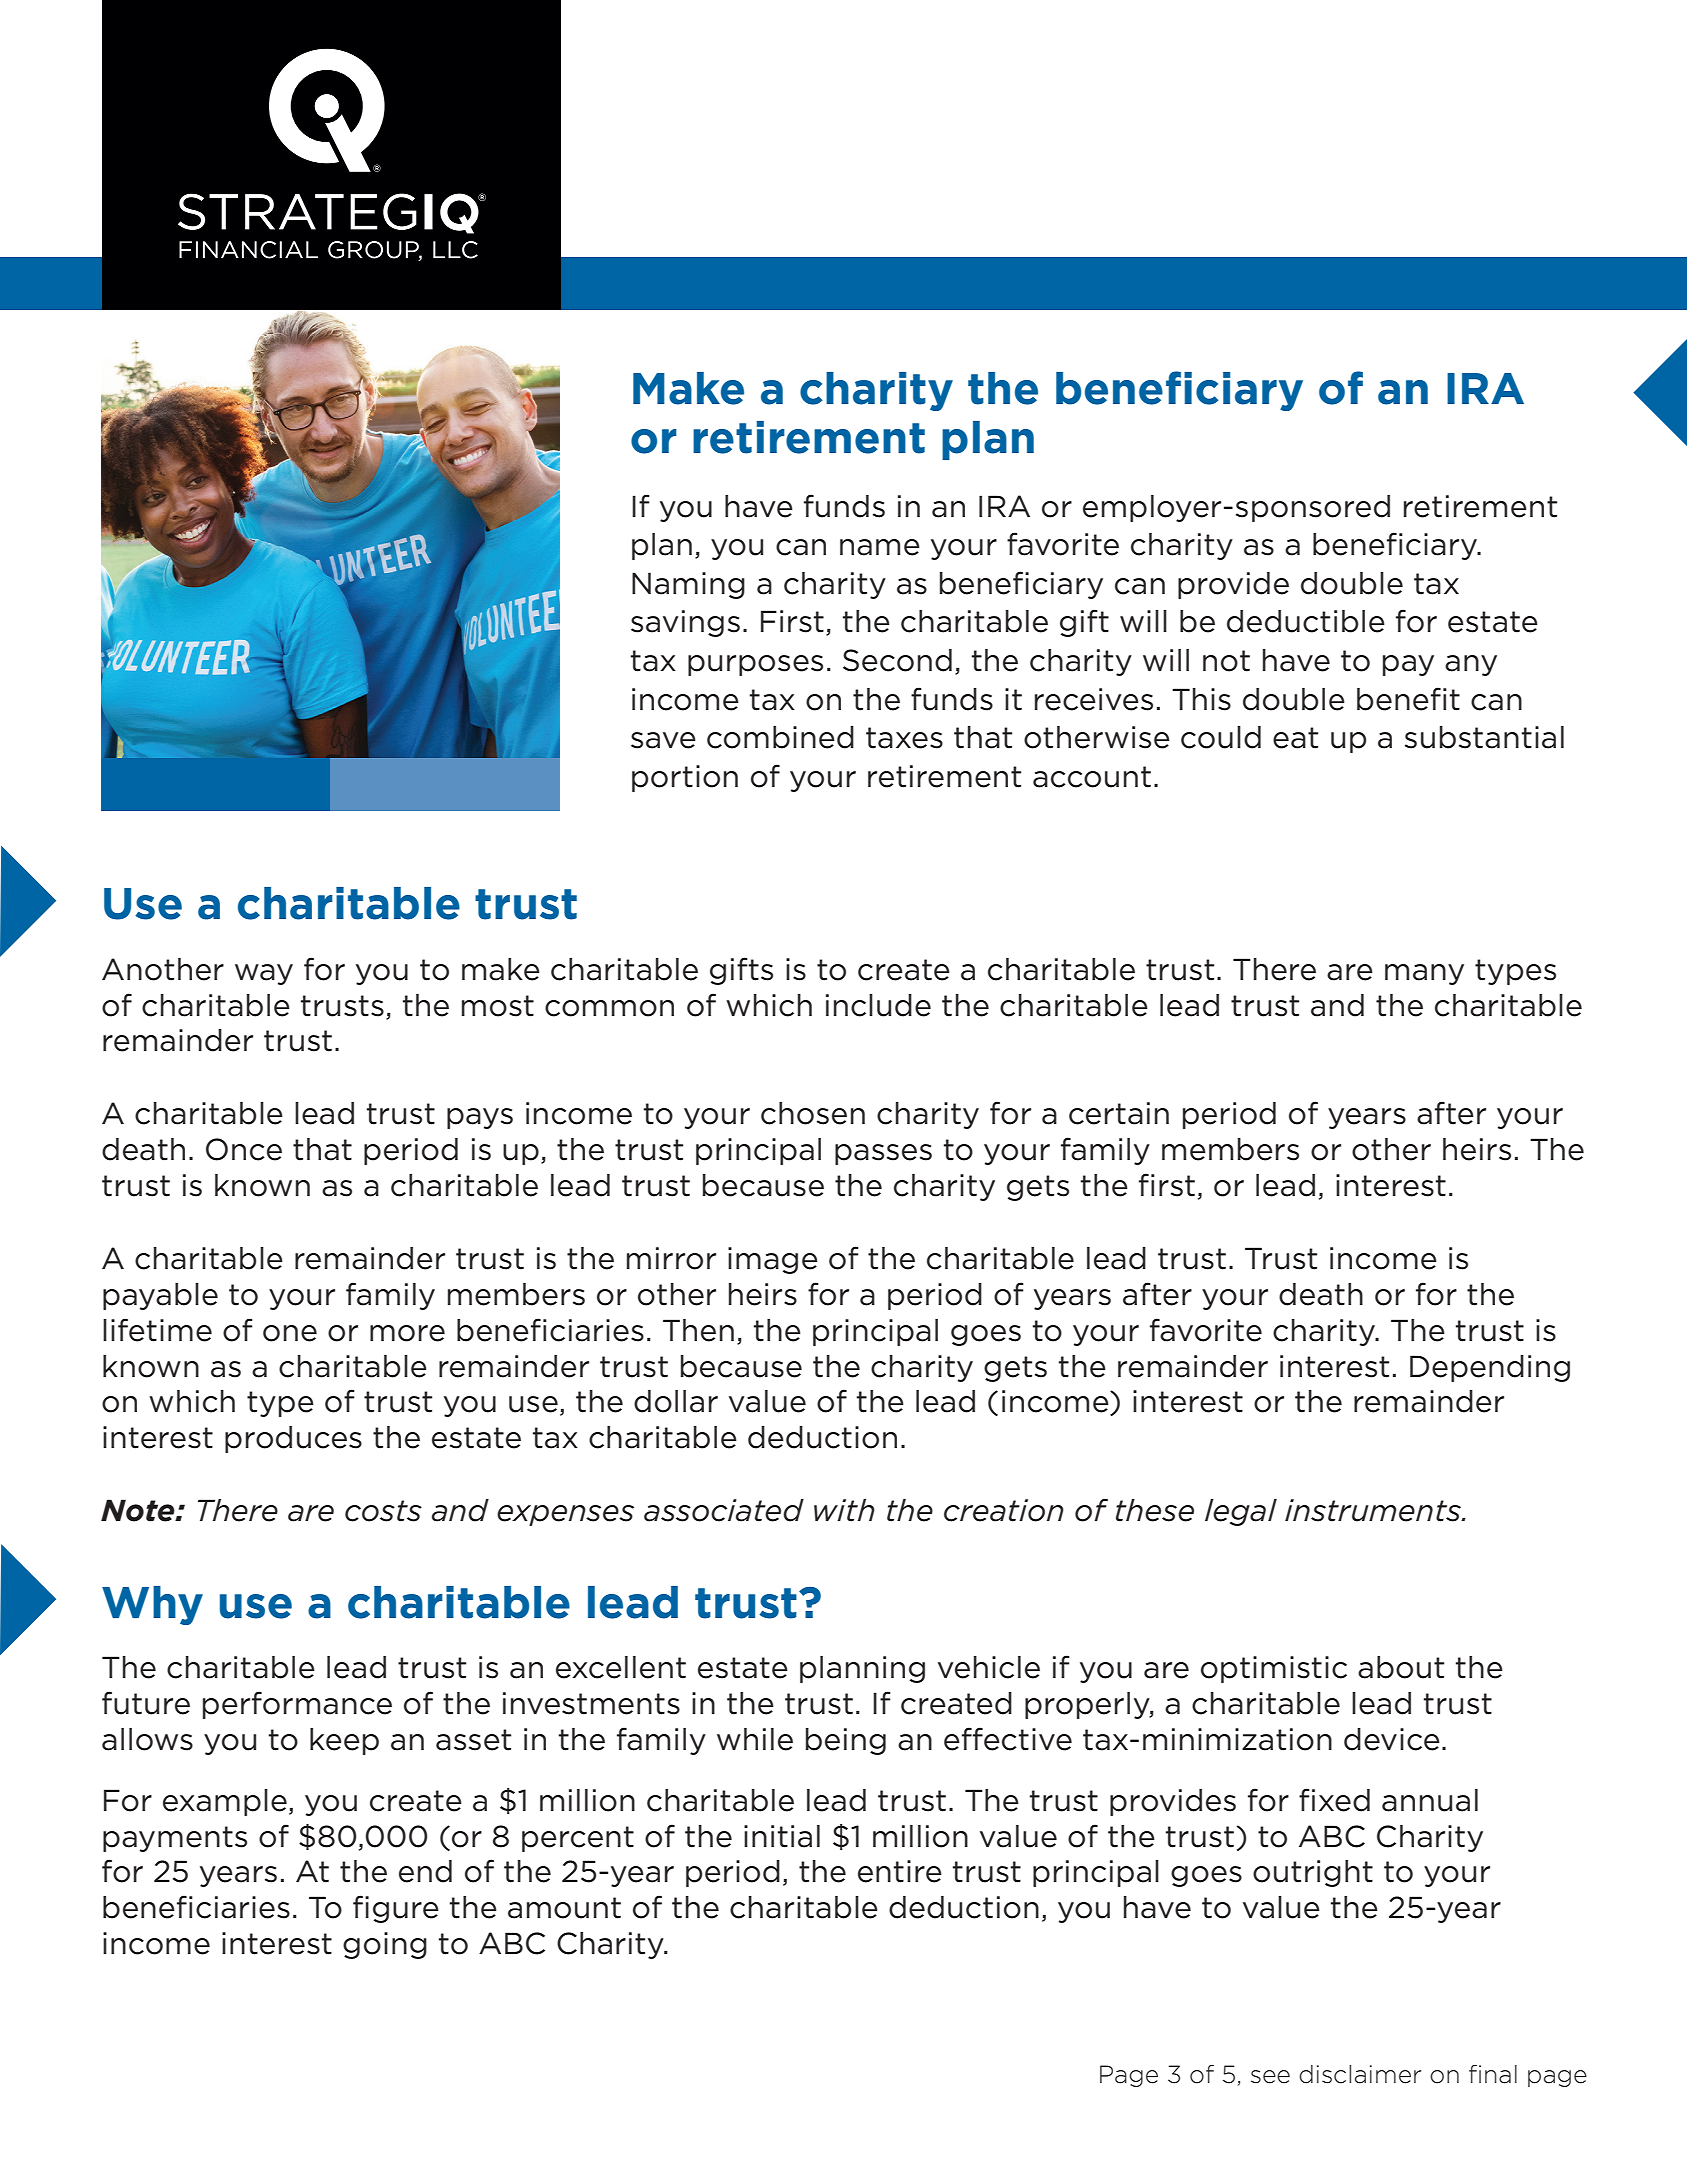  What do you see at coordinates (688, 585) in the image?
I see `Naming` at bounding box center [688, 585].
